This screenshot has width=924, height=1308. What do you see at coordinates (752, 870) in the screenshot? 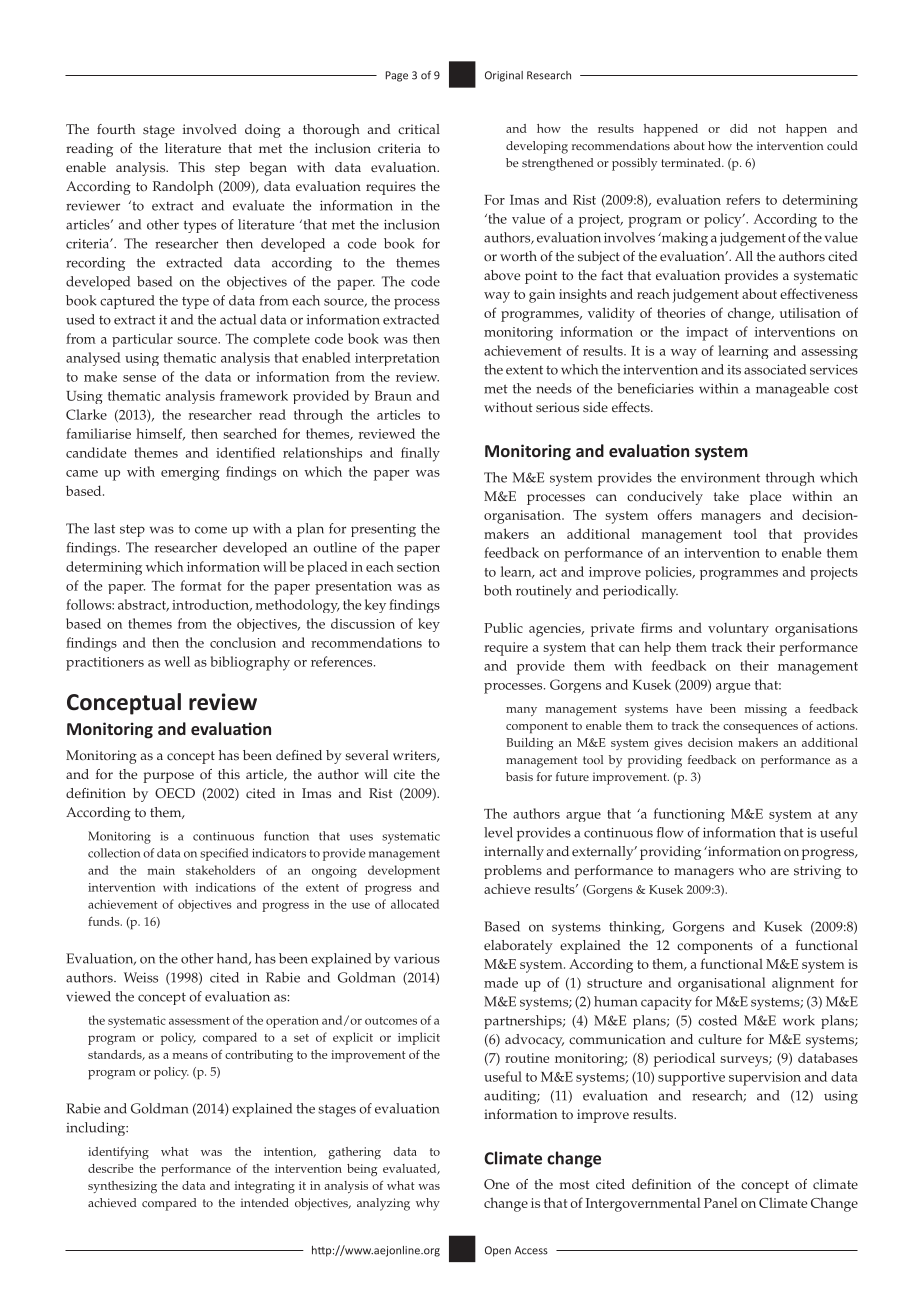
I see `who` at bounding box center [752, 870].
